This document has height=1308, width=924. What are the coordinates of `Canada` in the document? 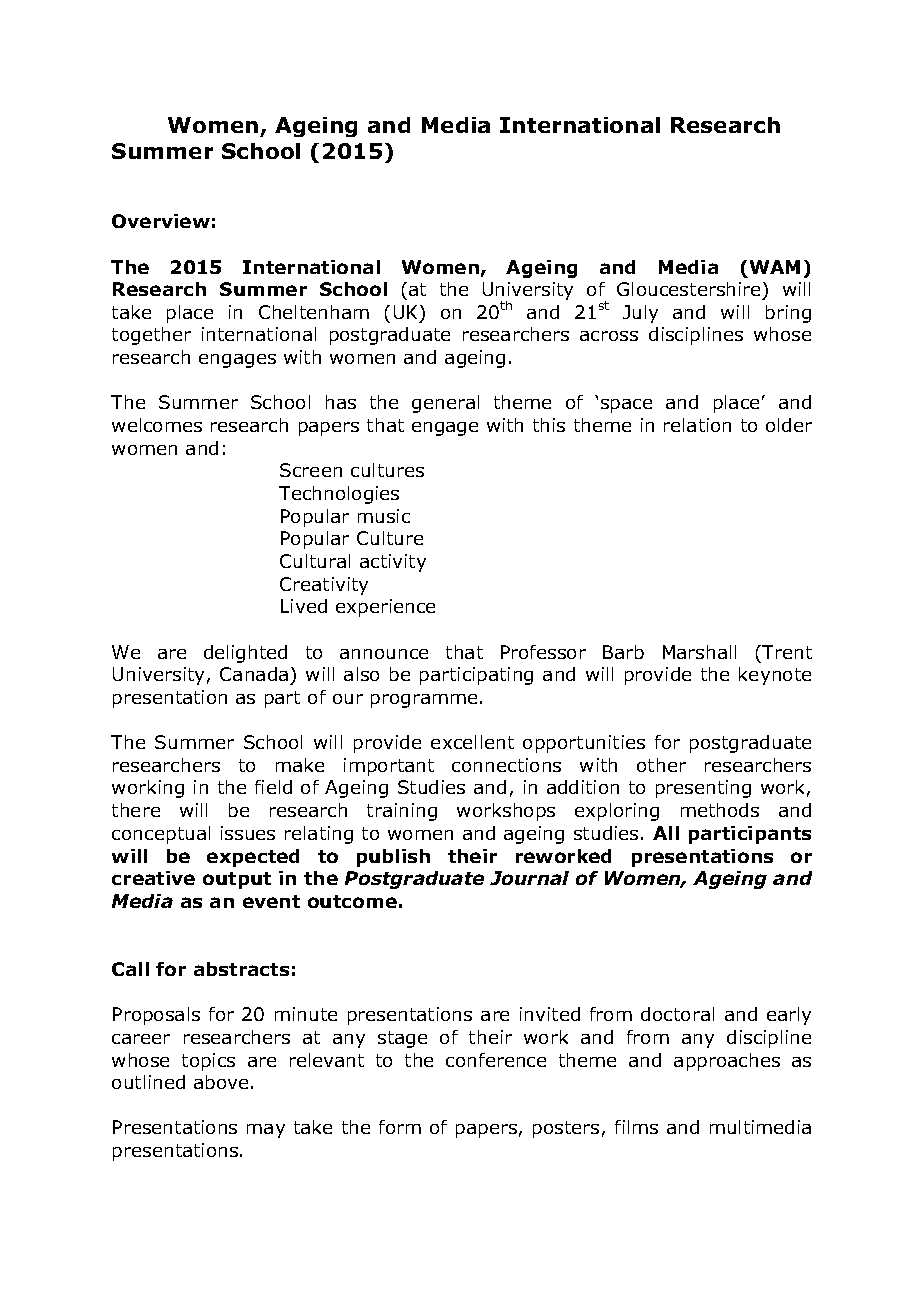 It's located at (255, 676).
